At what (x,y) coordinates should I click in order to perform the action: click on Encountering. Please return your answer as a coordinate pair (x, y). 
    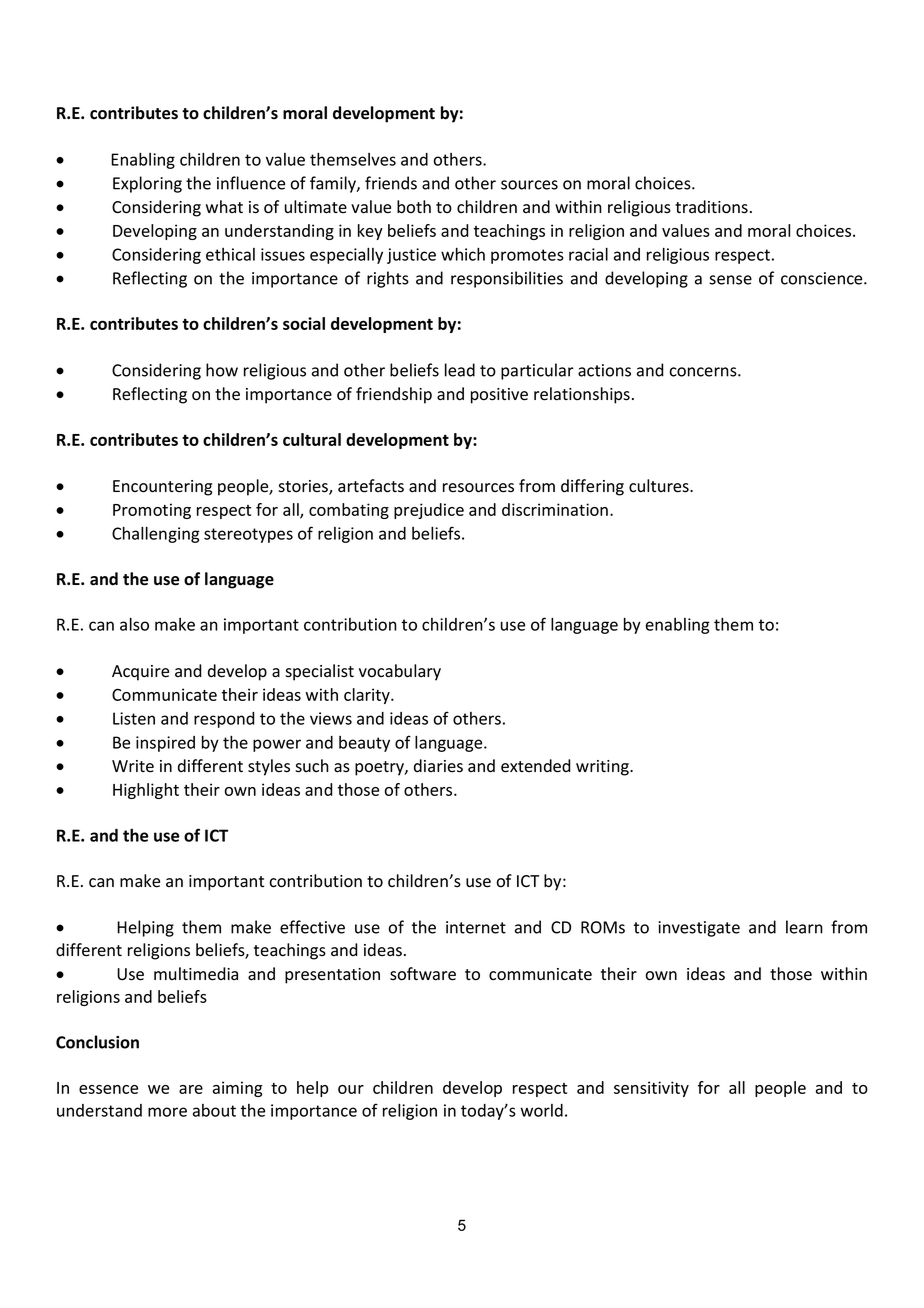
    Looking at the image, I should click on (162, 488).
